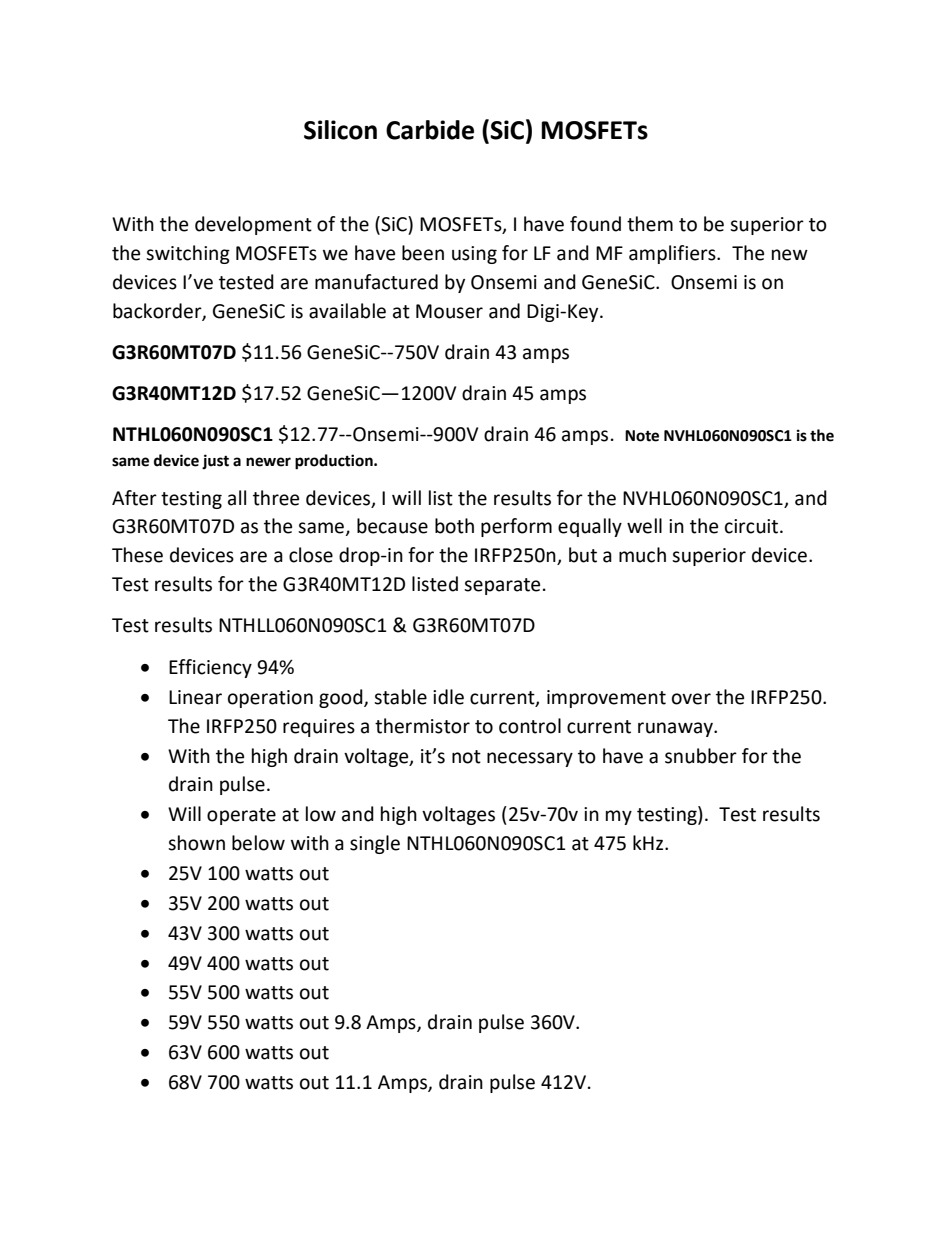 The width and height of the document is (952, 1233). What do you see at coordinates (137, 555) in the document?
I see `These` at bounding box center [137, 555].
